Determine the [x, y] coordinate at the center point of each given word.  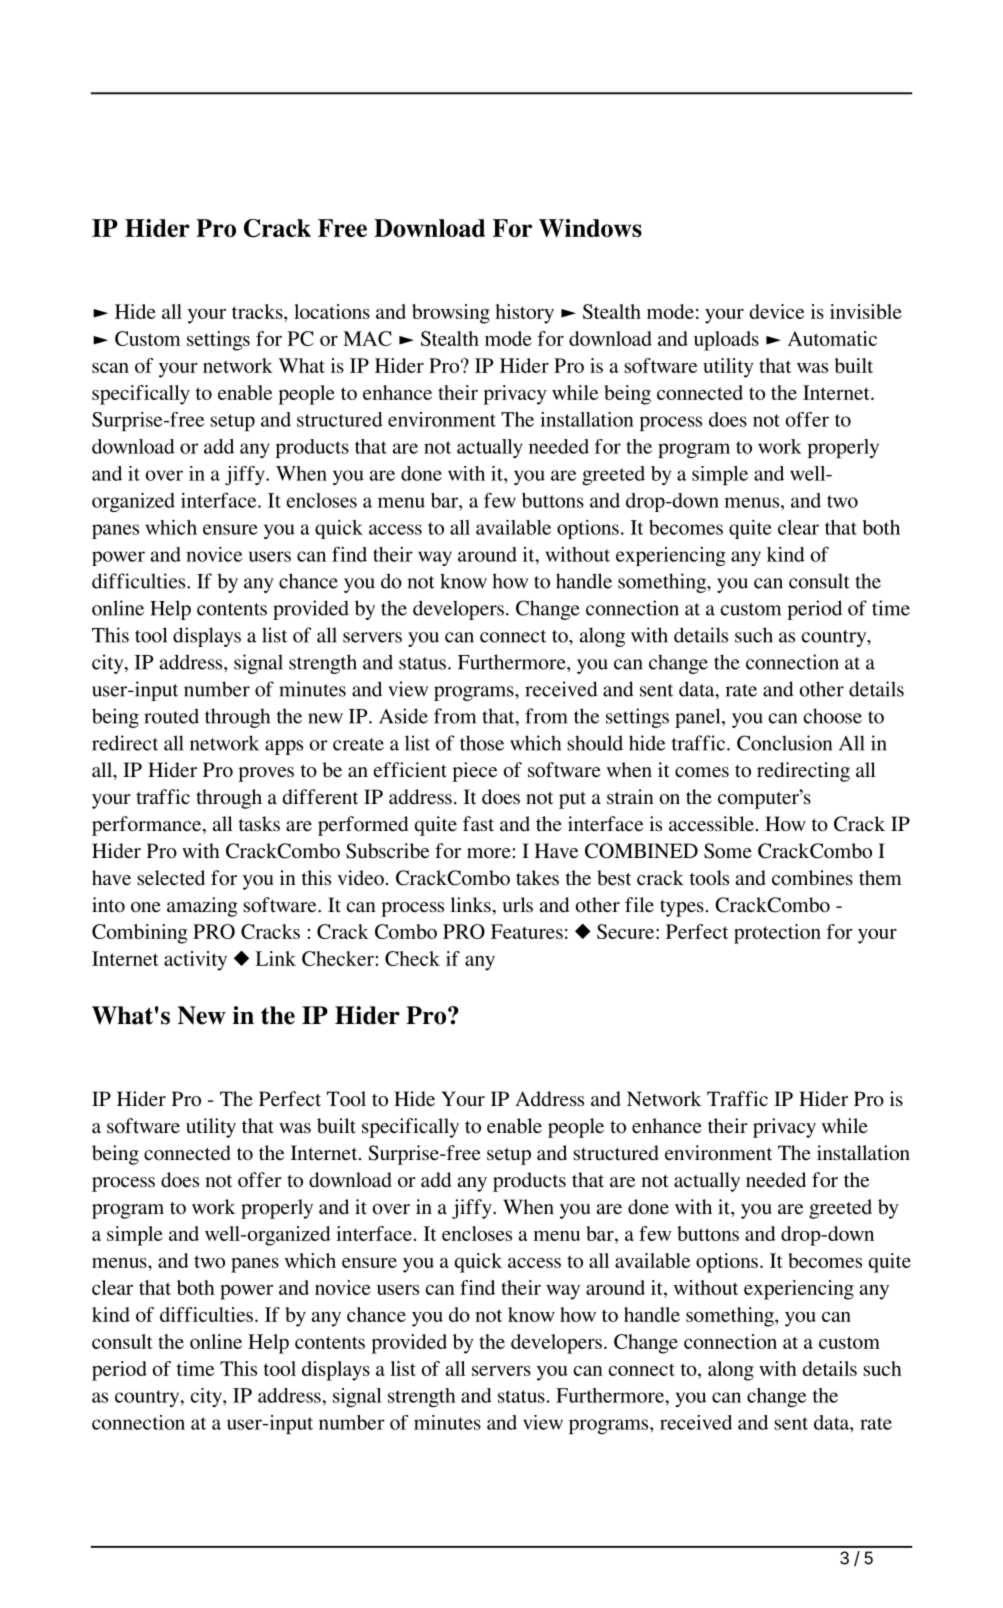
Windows [590, 228]
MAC [367, 338]
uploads [726, 341]
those [482, 743]
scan [110, 368]
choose [833, 716]
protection [777, 934]
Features [527, 931]
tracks [258, 311]
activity [195, 961]
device [777, 311]
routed [171, 716]
